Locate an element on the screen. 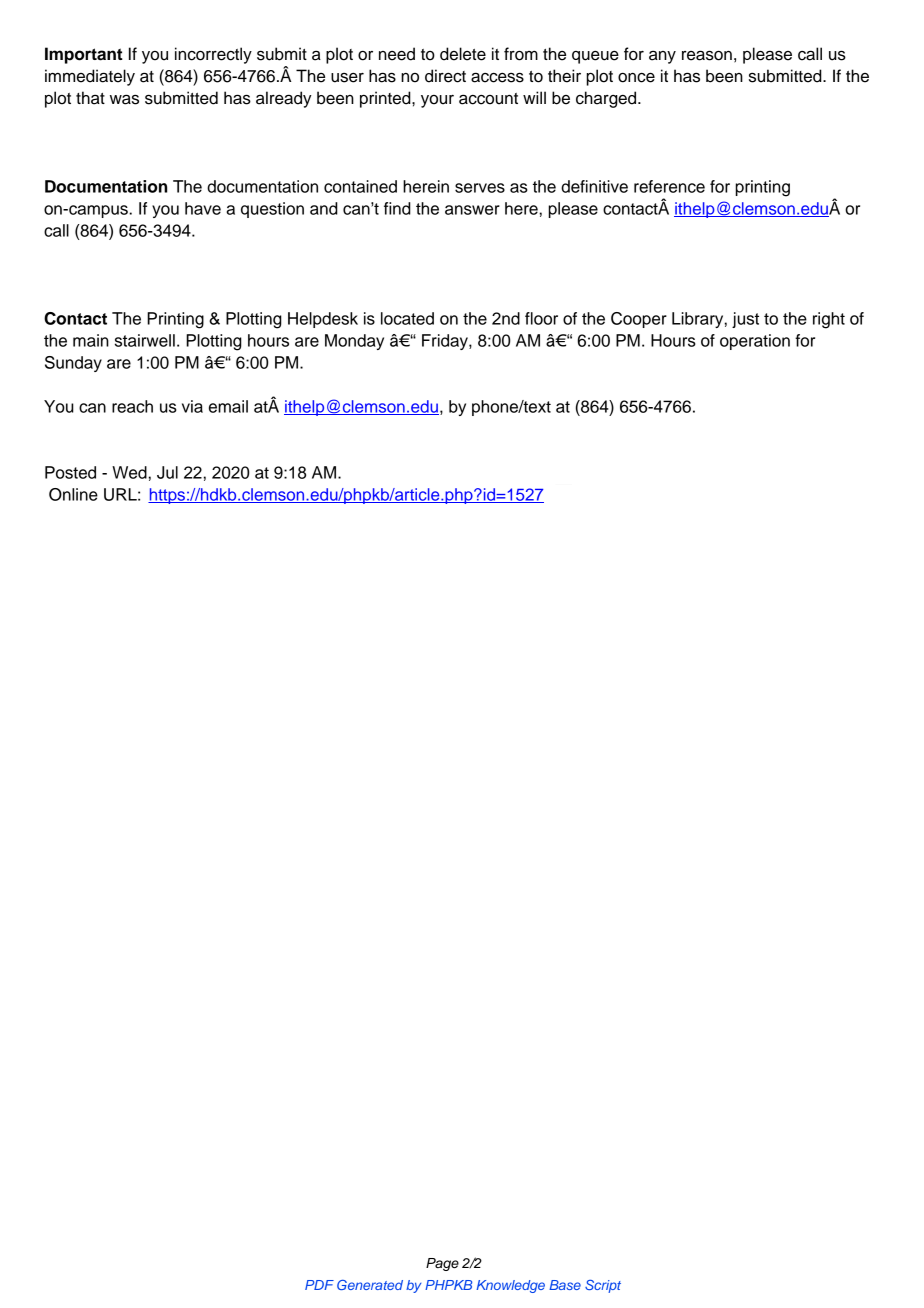 Image resolution: width=924 pixels, height=1308 pixels. Script is located at coordinates (603, 1286).
